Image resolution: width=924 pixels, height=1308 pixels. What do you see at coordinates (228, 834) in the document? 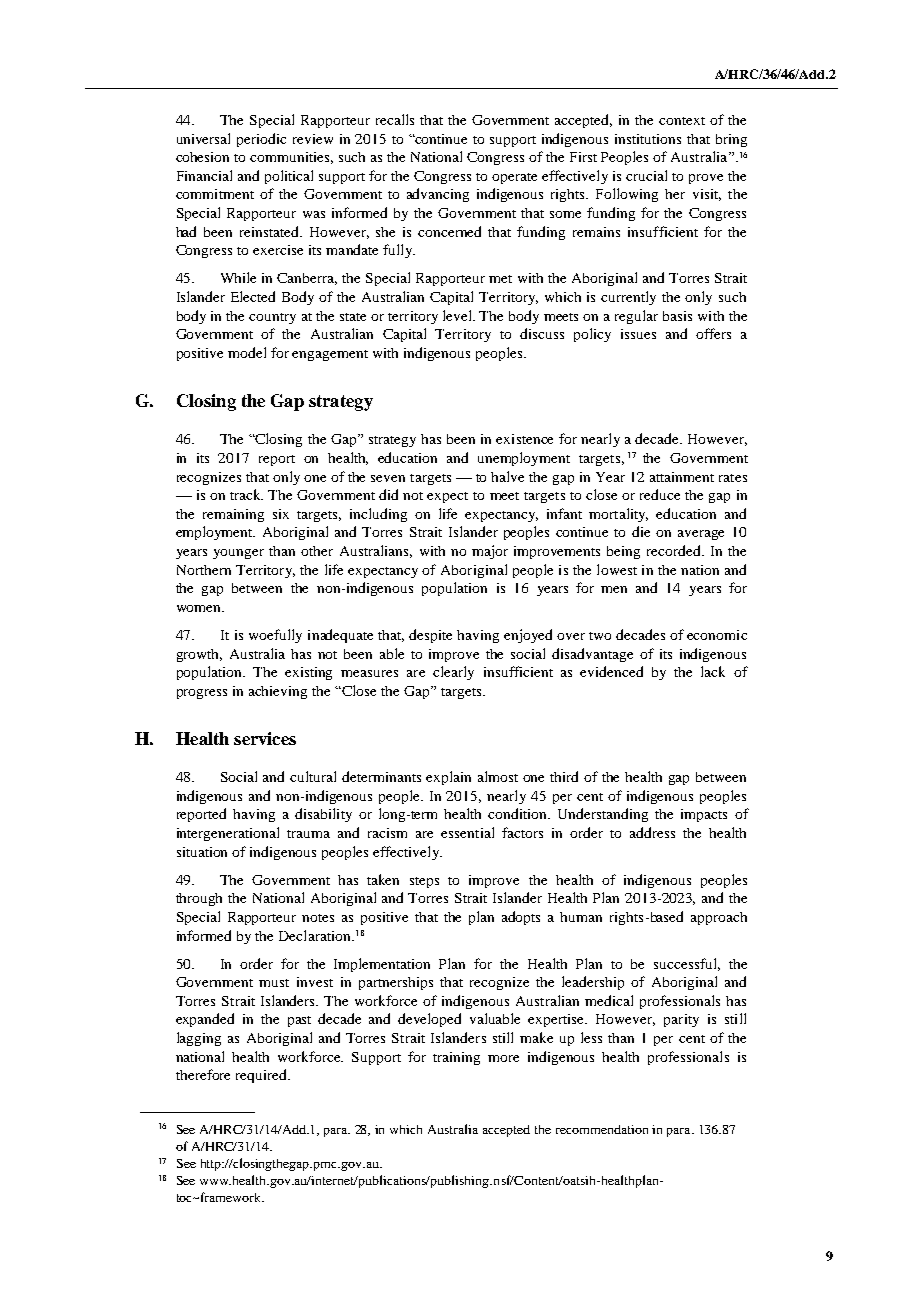
I see `intergenerational` at bounding box center [228, 834].
